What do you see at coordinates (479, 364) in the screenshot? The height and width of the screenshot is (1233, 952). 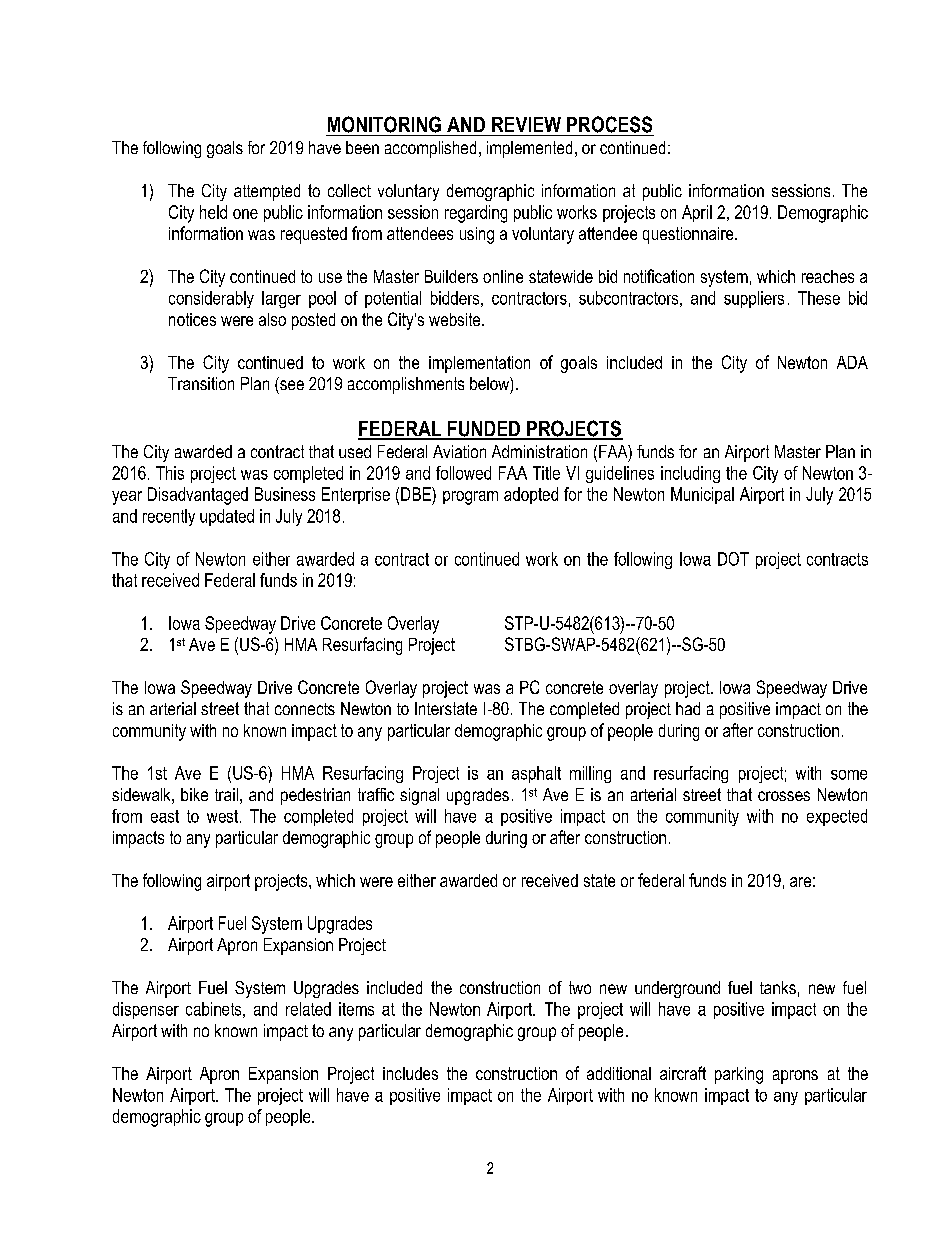 I see `implementation` at bounding box center [479, 364].
